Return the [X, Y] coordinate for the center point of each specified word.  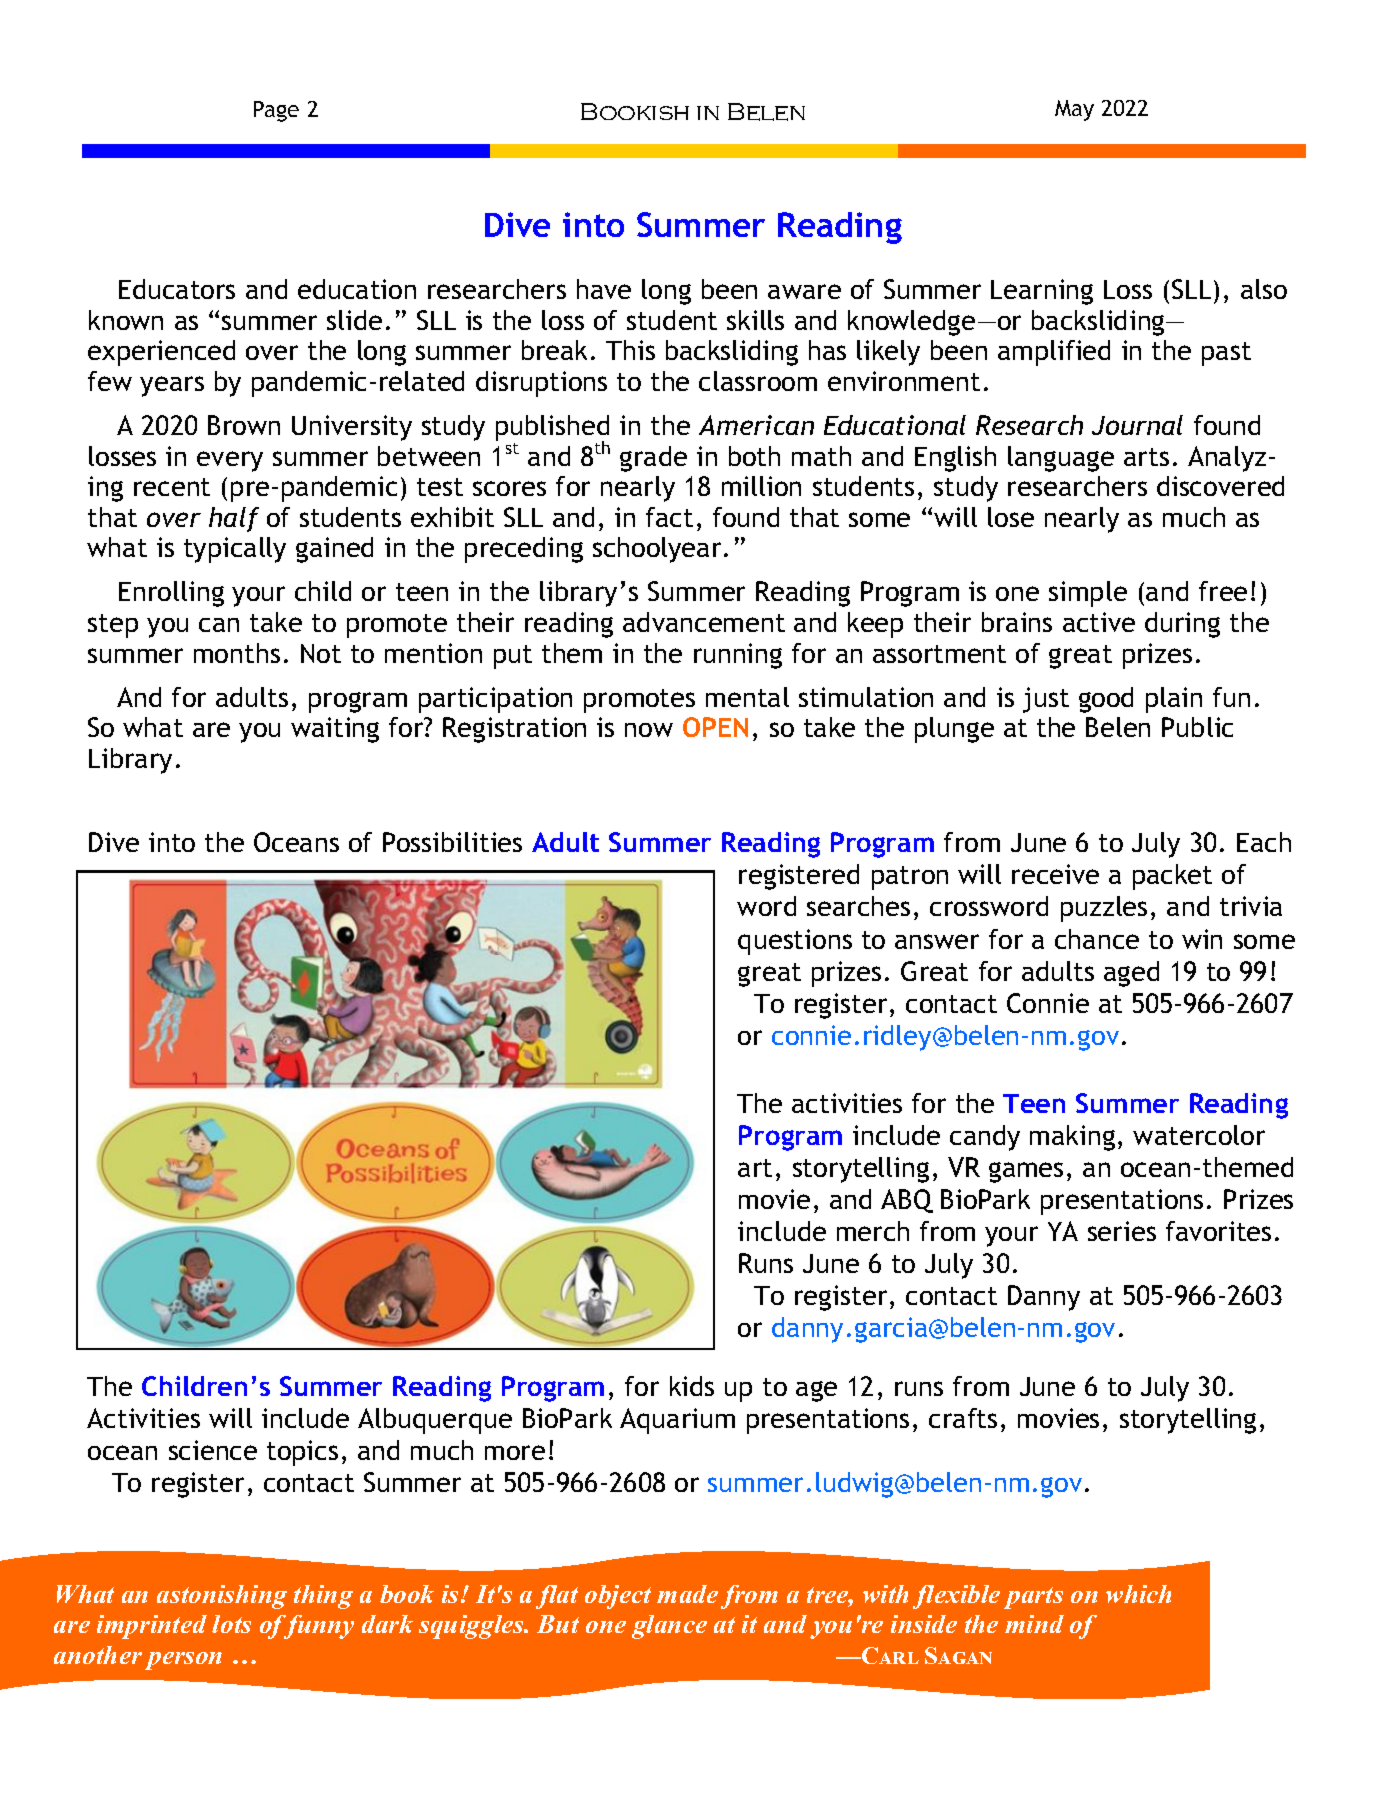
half [234, 519]
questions [795, 942]
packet [1172, 877]
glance [669, 1627]
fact [669, 517]
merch [873, 1231]
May [1074, 110]
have [604, 289]
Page [276, 111]
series [1122, 1231]
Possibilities [452, 842]
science [213, 1450]
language [1061, 459]
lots [231, 1624]
